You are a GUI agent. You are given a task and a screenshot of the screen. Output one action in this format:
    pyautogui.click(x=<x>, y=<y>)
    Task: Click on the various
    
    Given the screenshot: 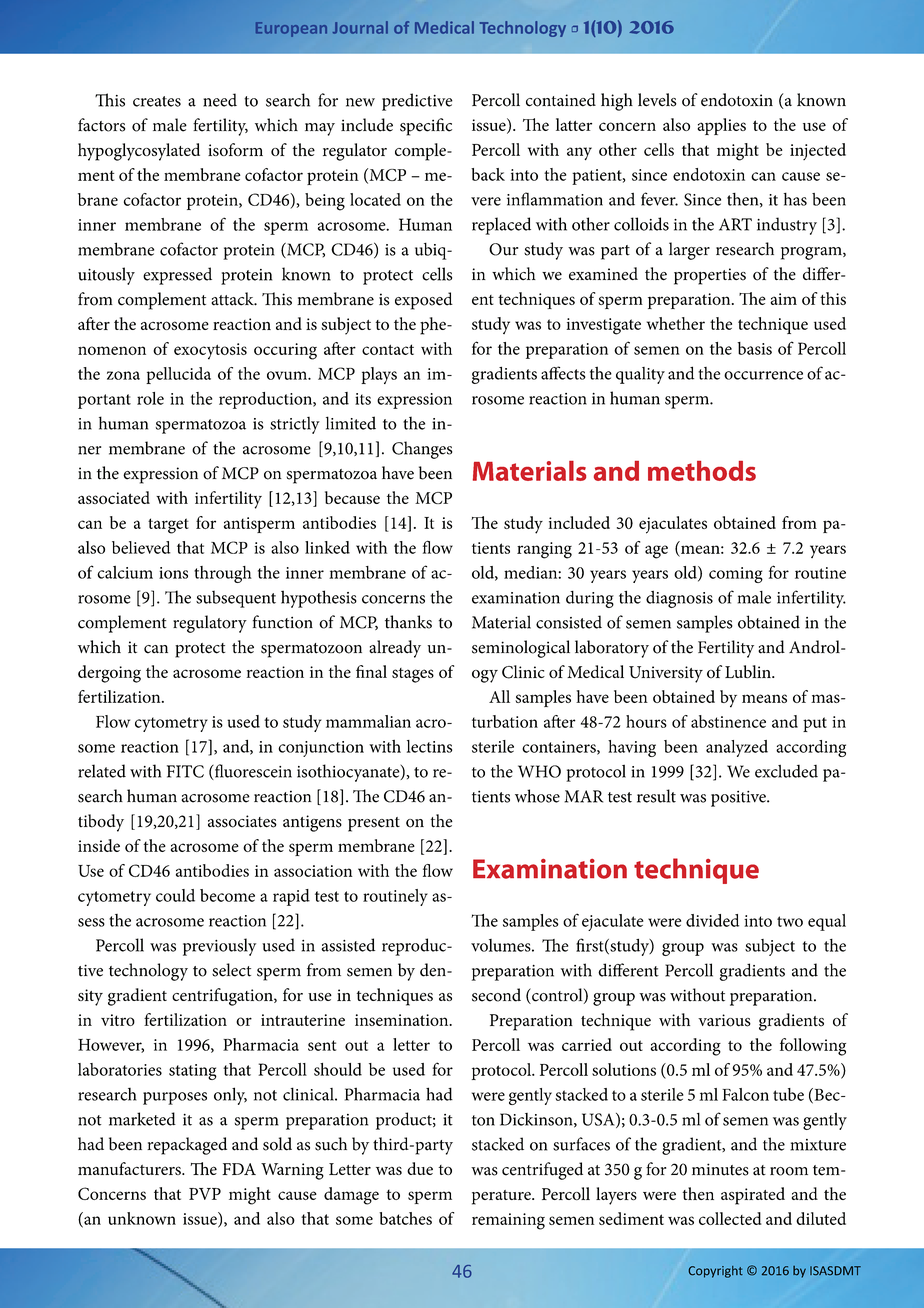 What is the action you would take?
    pyautogui.click(x=724, y=1020)
